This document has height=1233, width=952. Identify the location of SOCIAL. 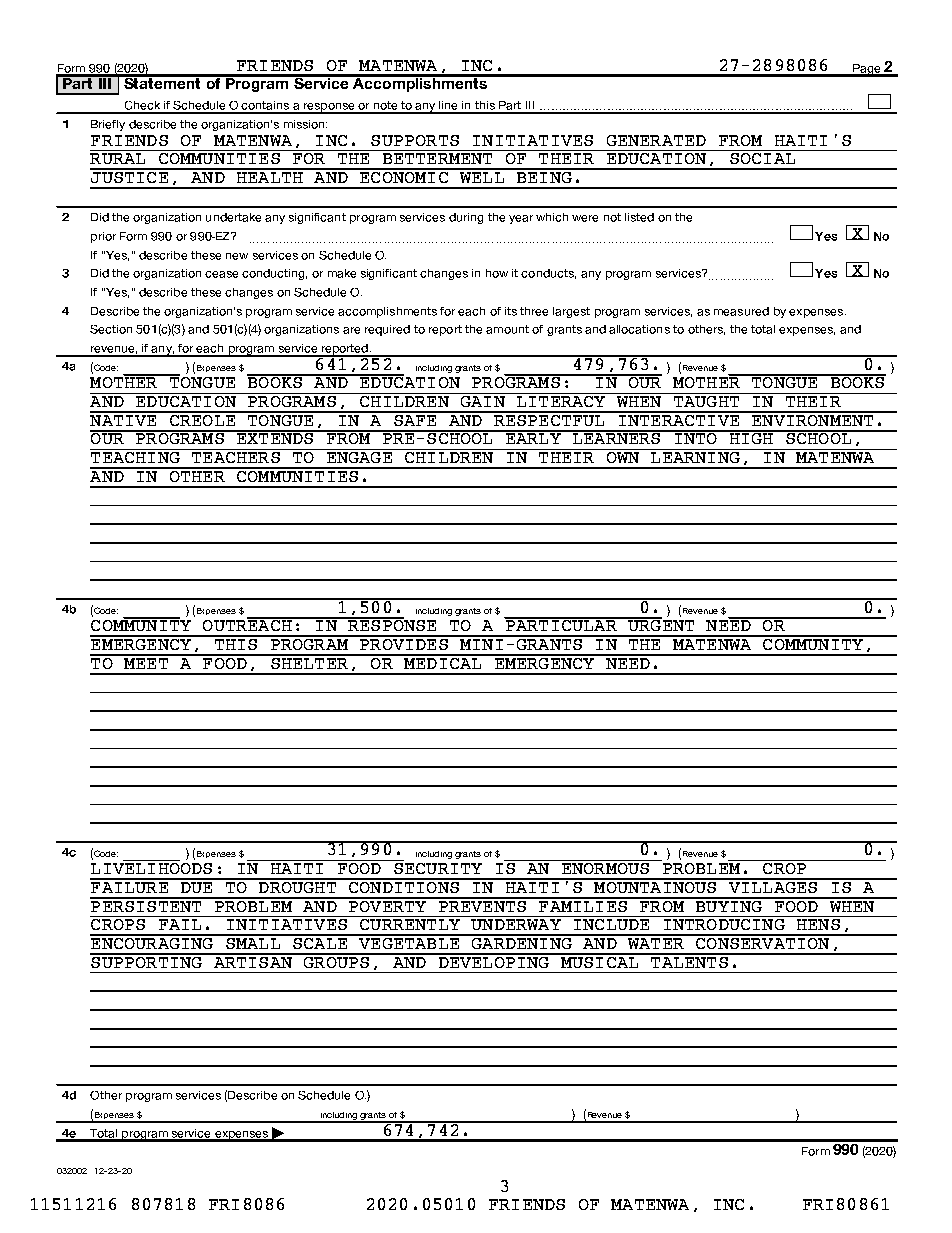
(763, 157).
